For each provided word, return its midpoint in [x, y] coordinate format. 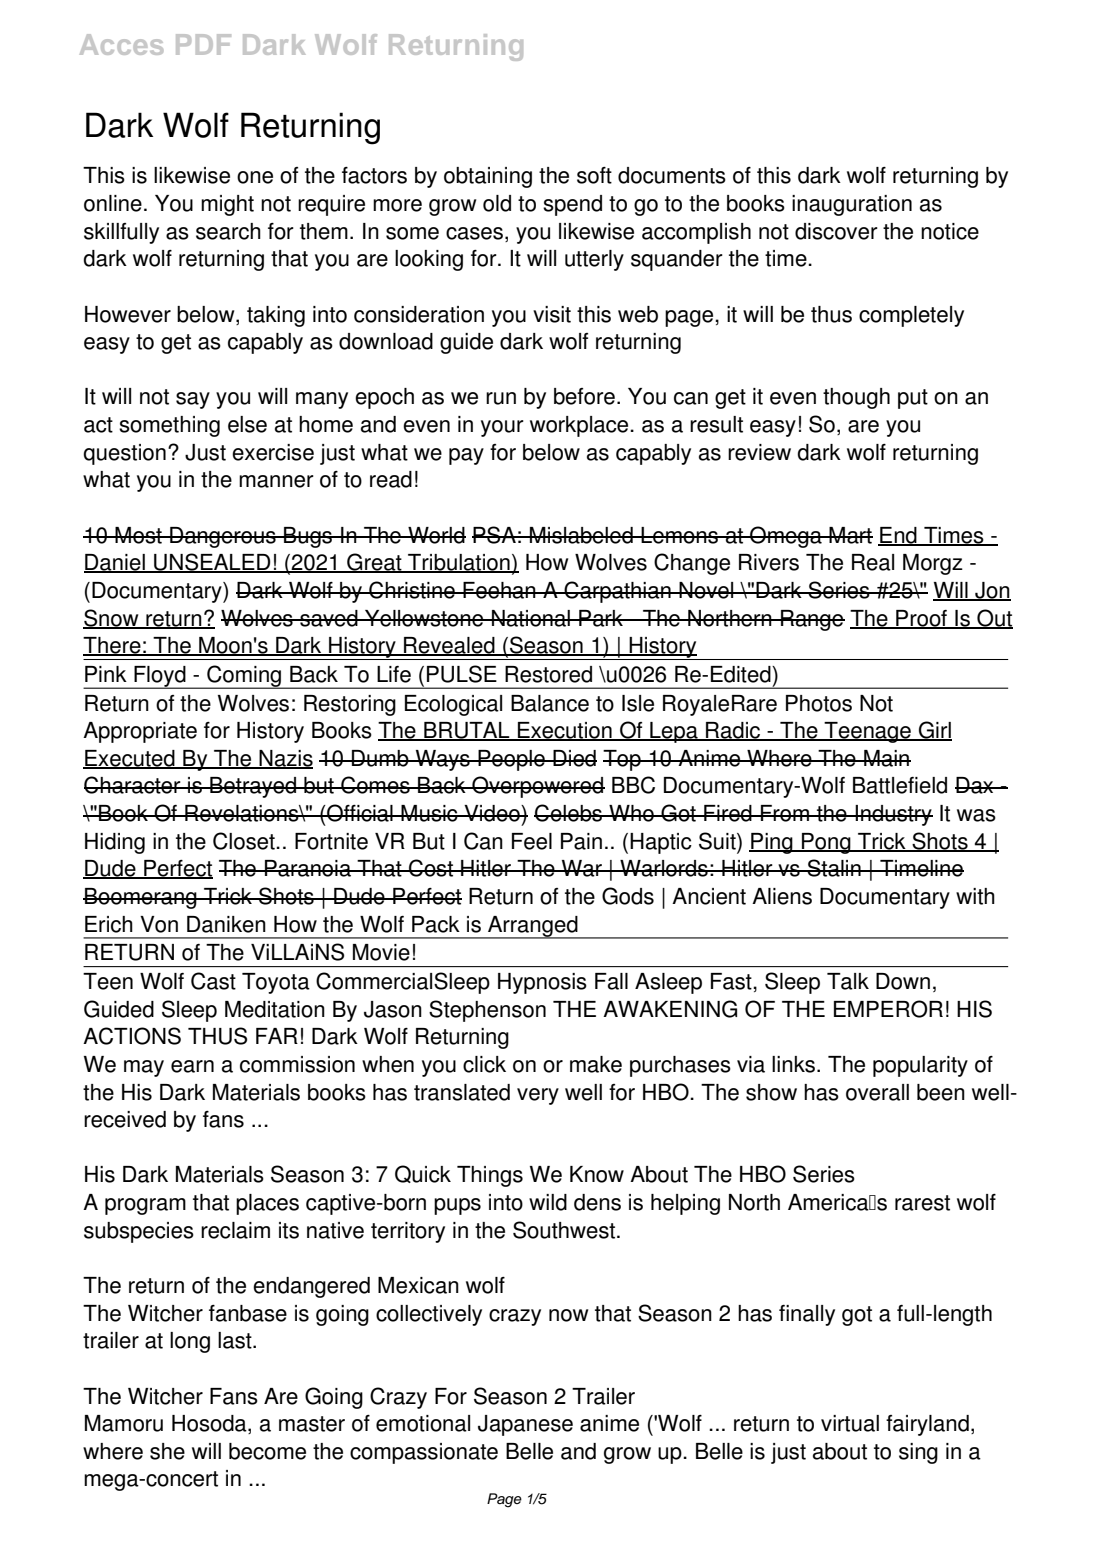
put [913, 399]
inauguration [852, 205]
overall [877, 1092]
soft [594, 175]
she [167, 1451]
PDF [203, 44]
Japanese [525, 1425]
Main [886, 758]
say [193, 400]
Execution [565, 731]
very [538, 1096]
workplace [580, 426]
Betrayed [253, 787]
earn [192, 1066]
